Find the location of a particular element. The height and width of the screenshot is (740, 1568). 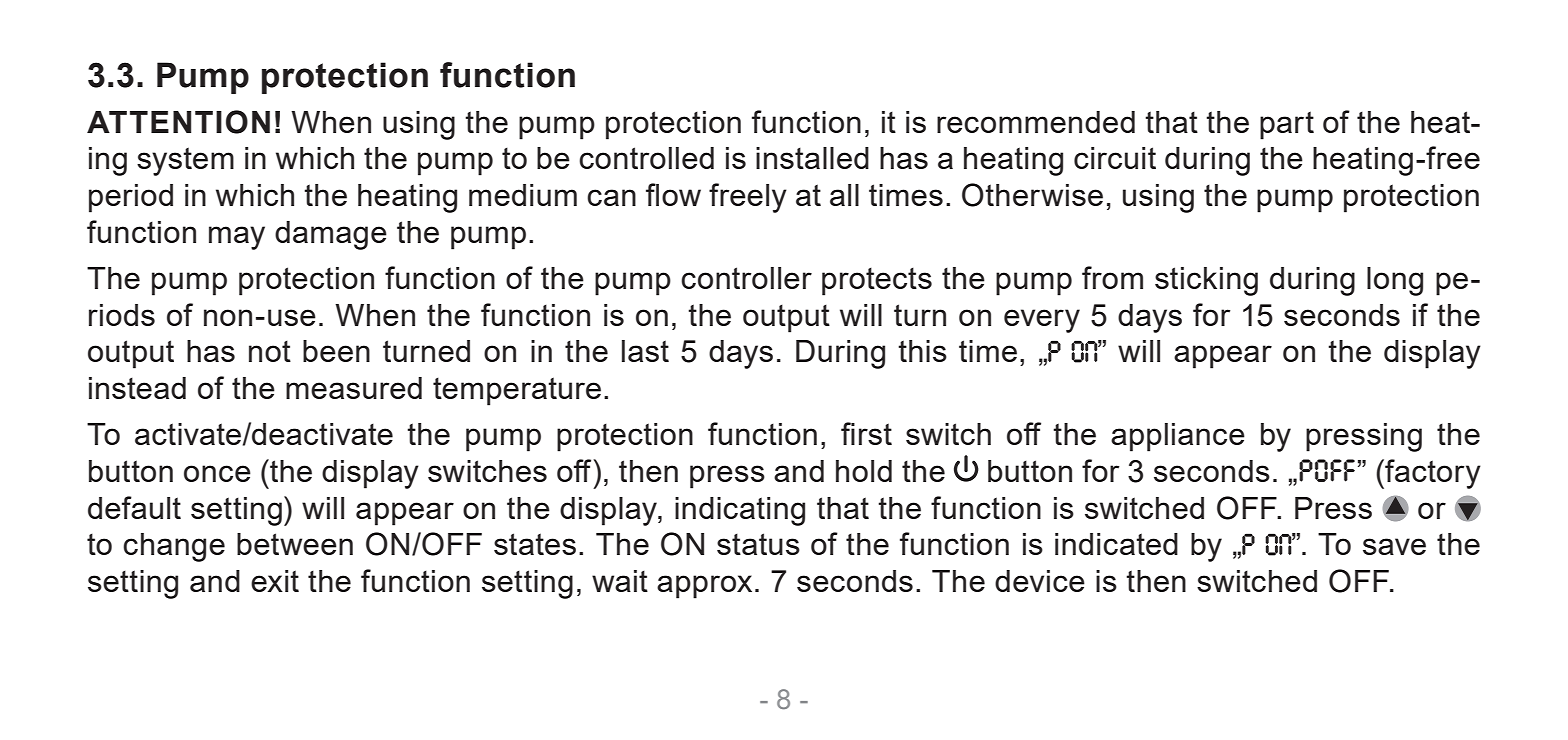

last is located at coordinates (645, 351).
